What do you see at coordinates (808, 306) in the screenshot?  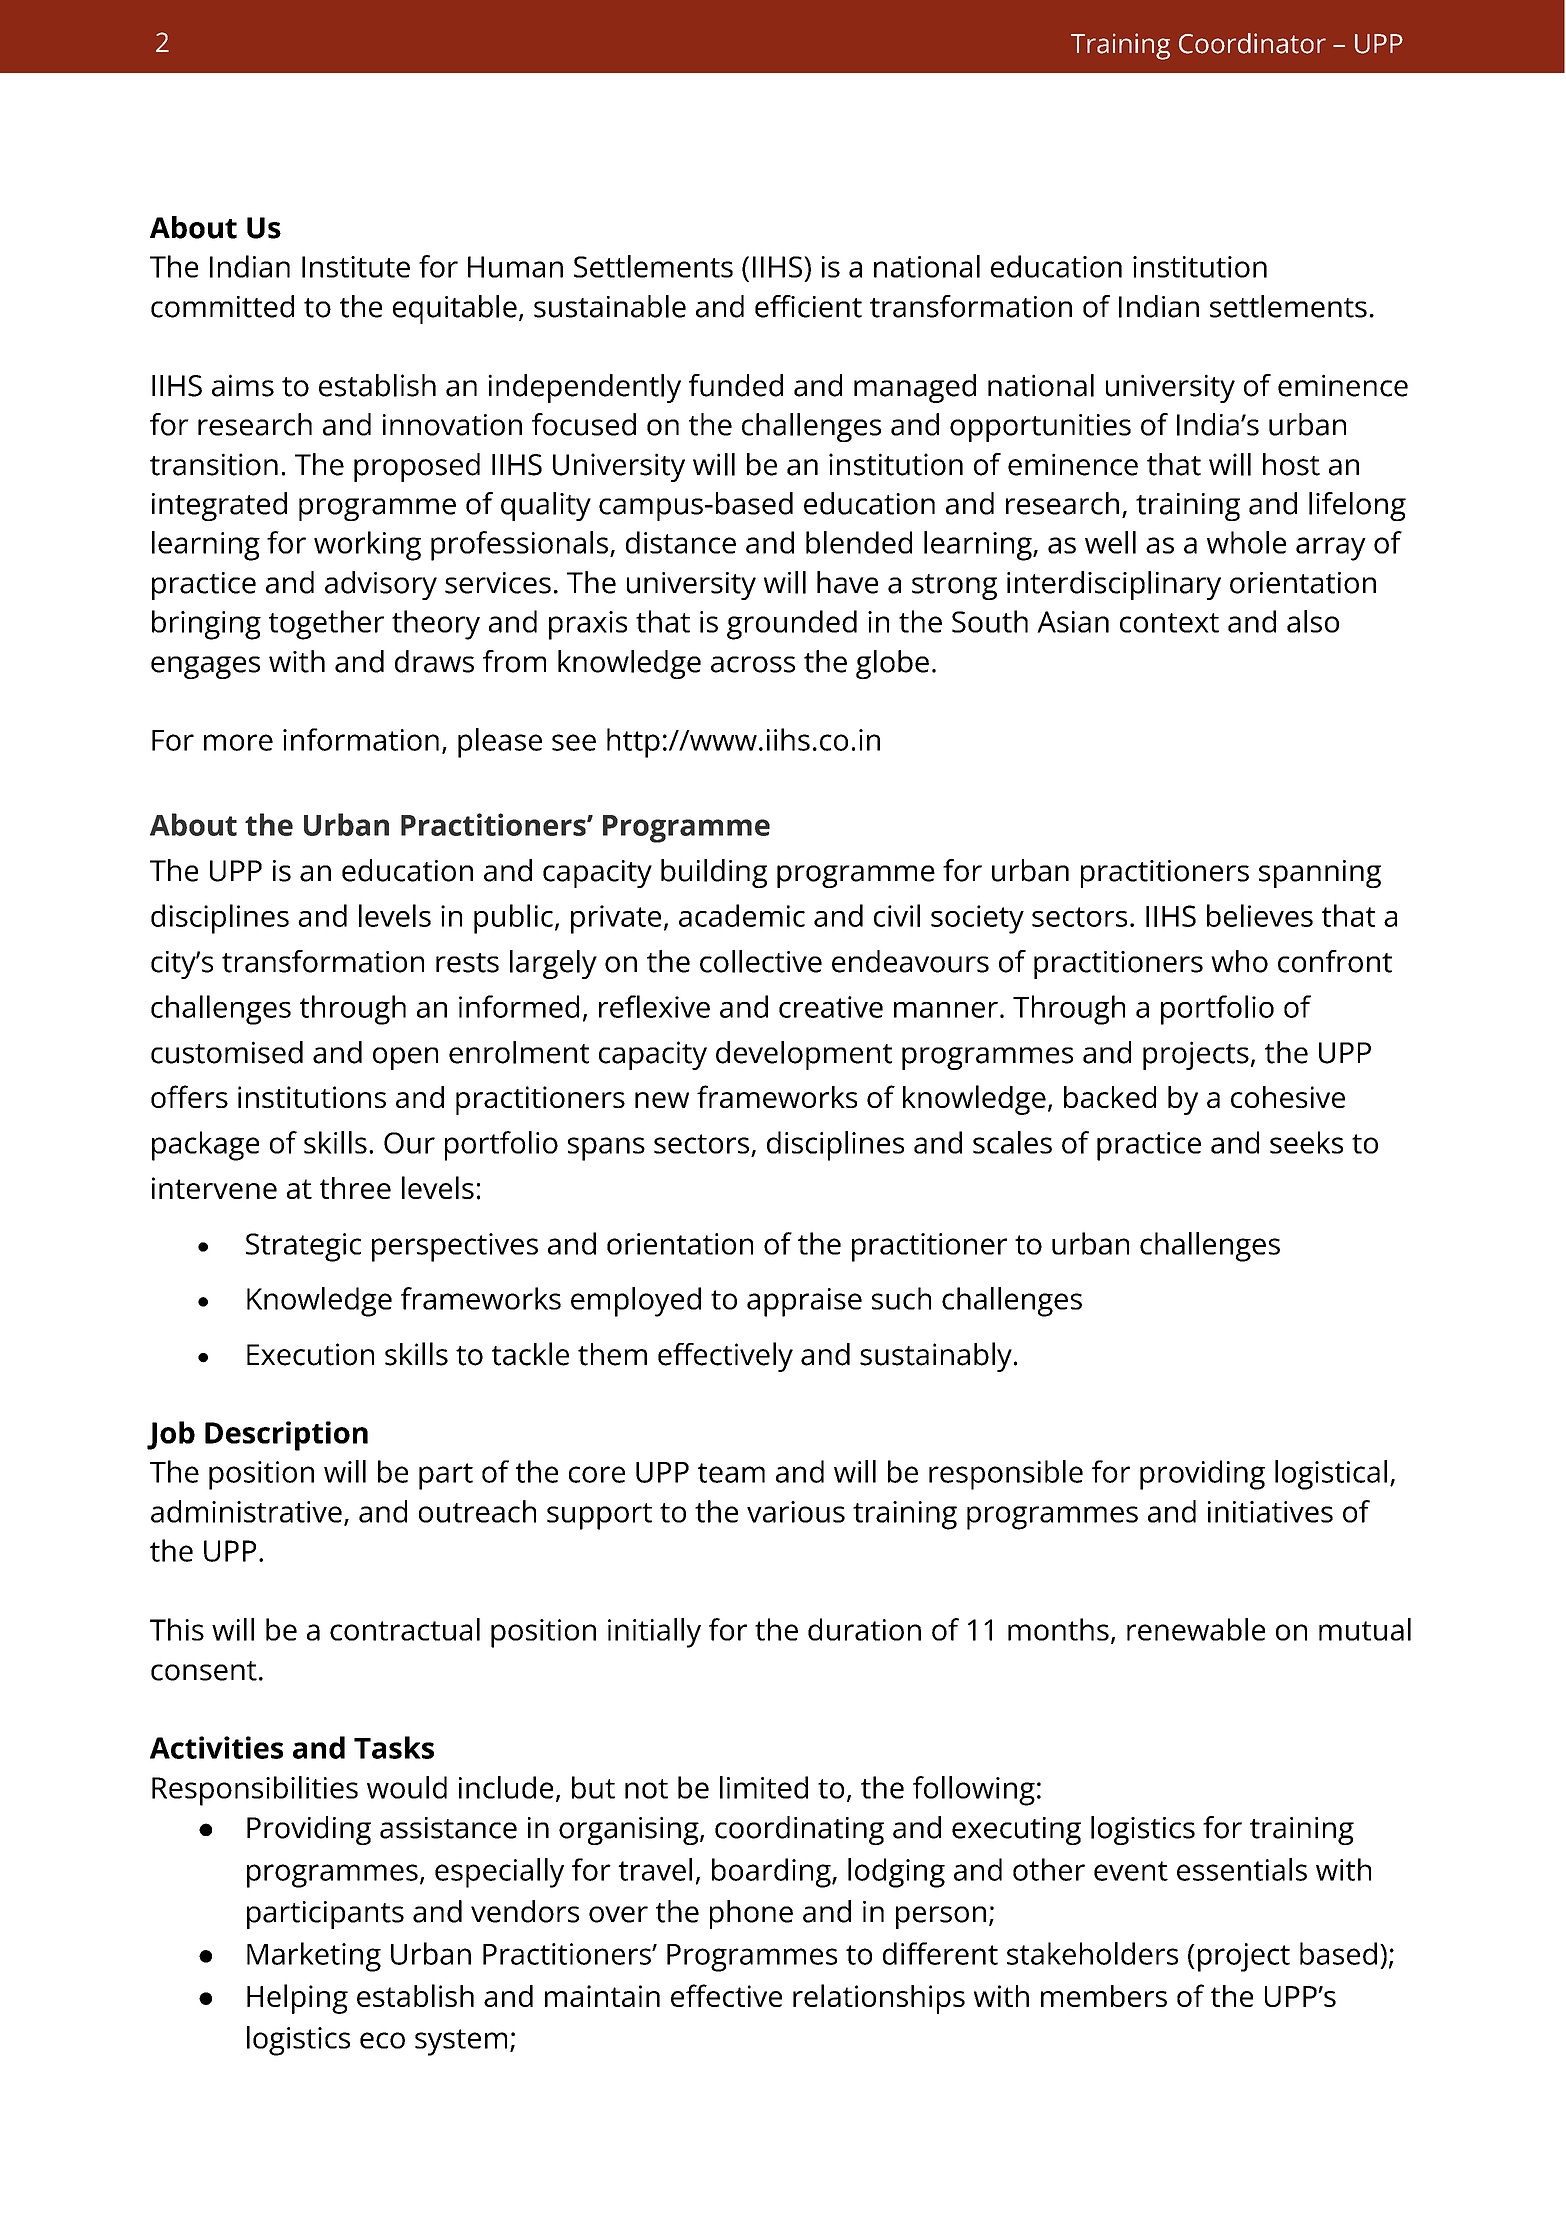 I see `efficient` at bounding box center [808, 306].
